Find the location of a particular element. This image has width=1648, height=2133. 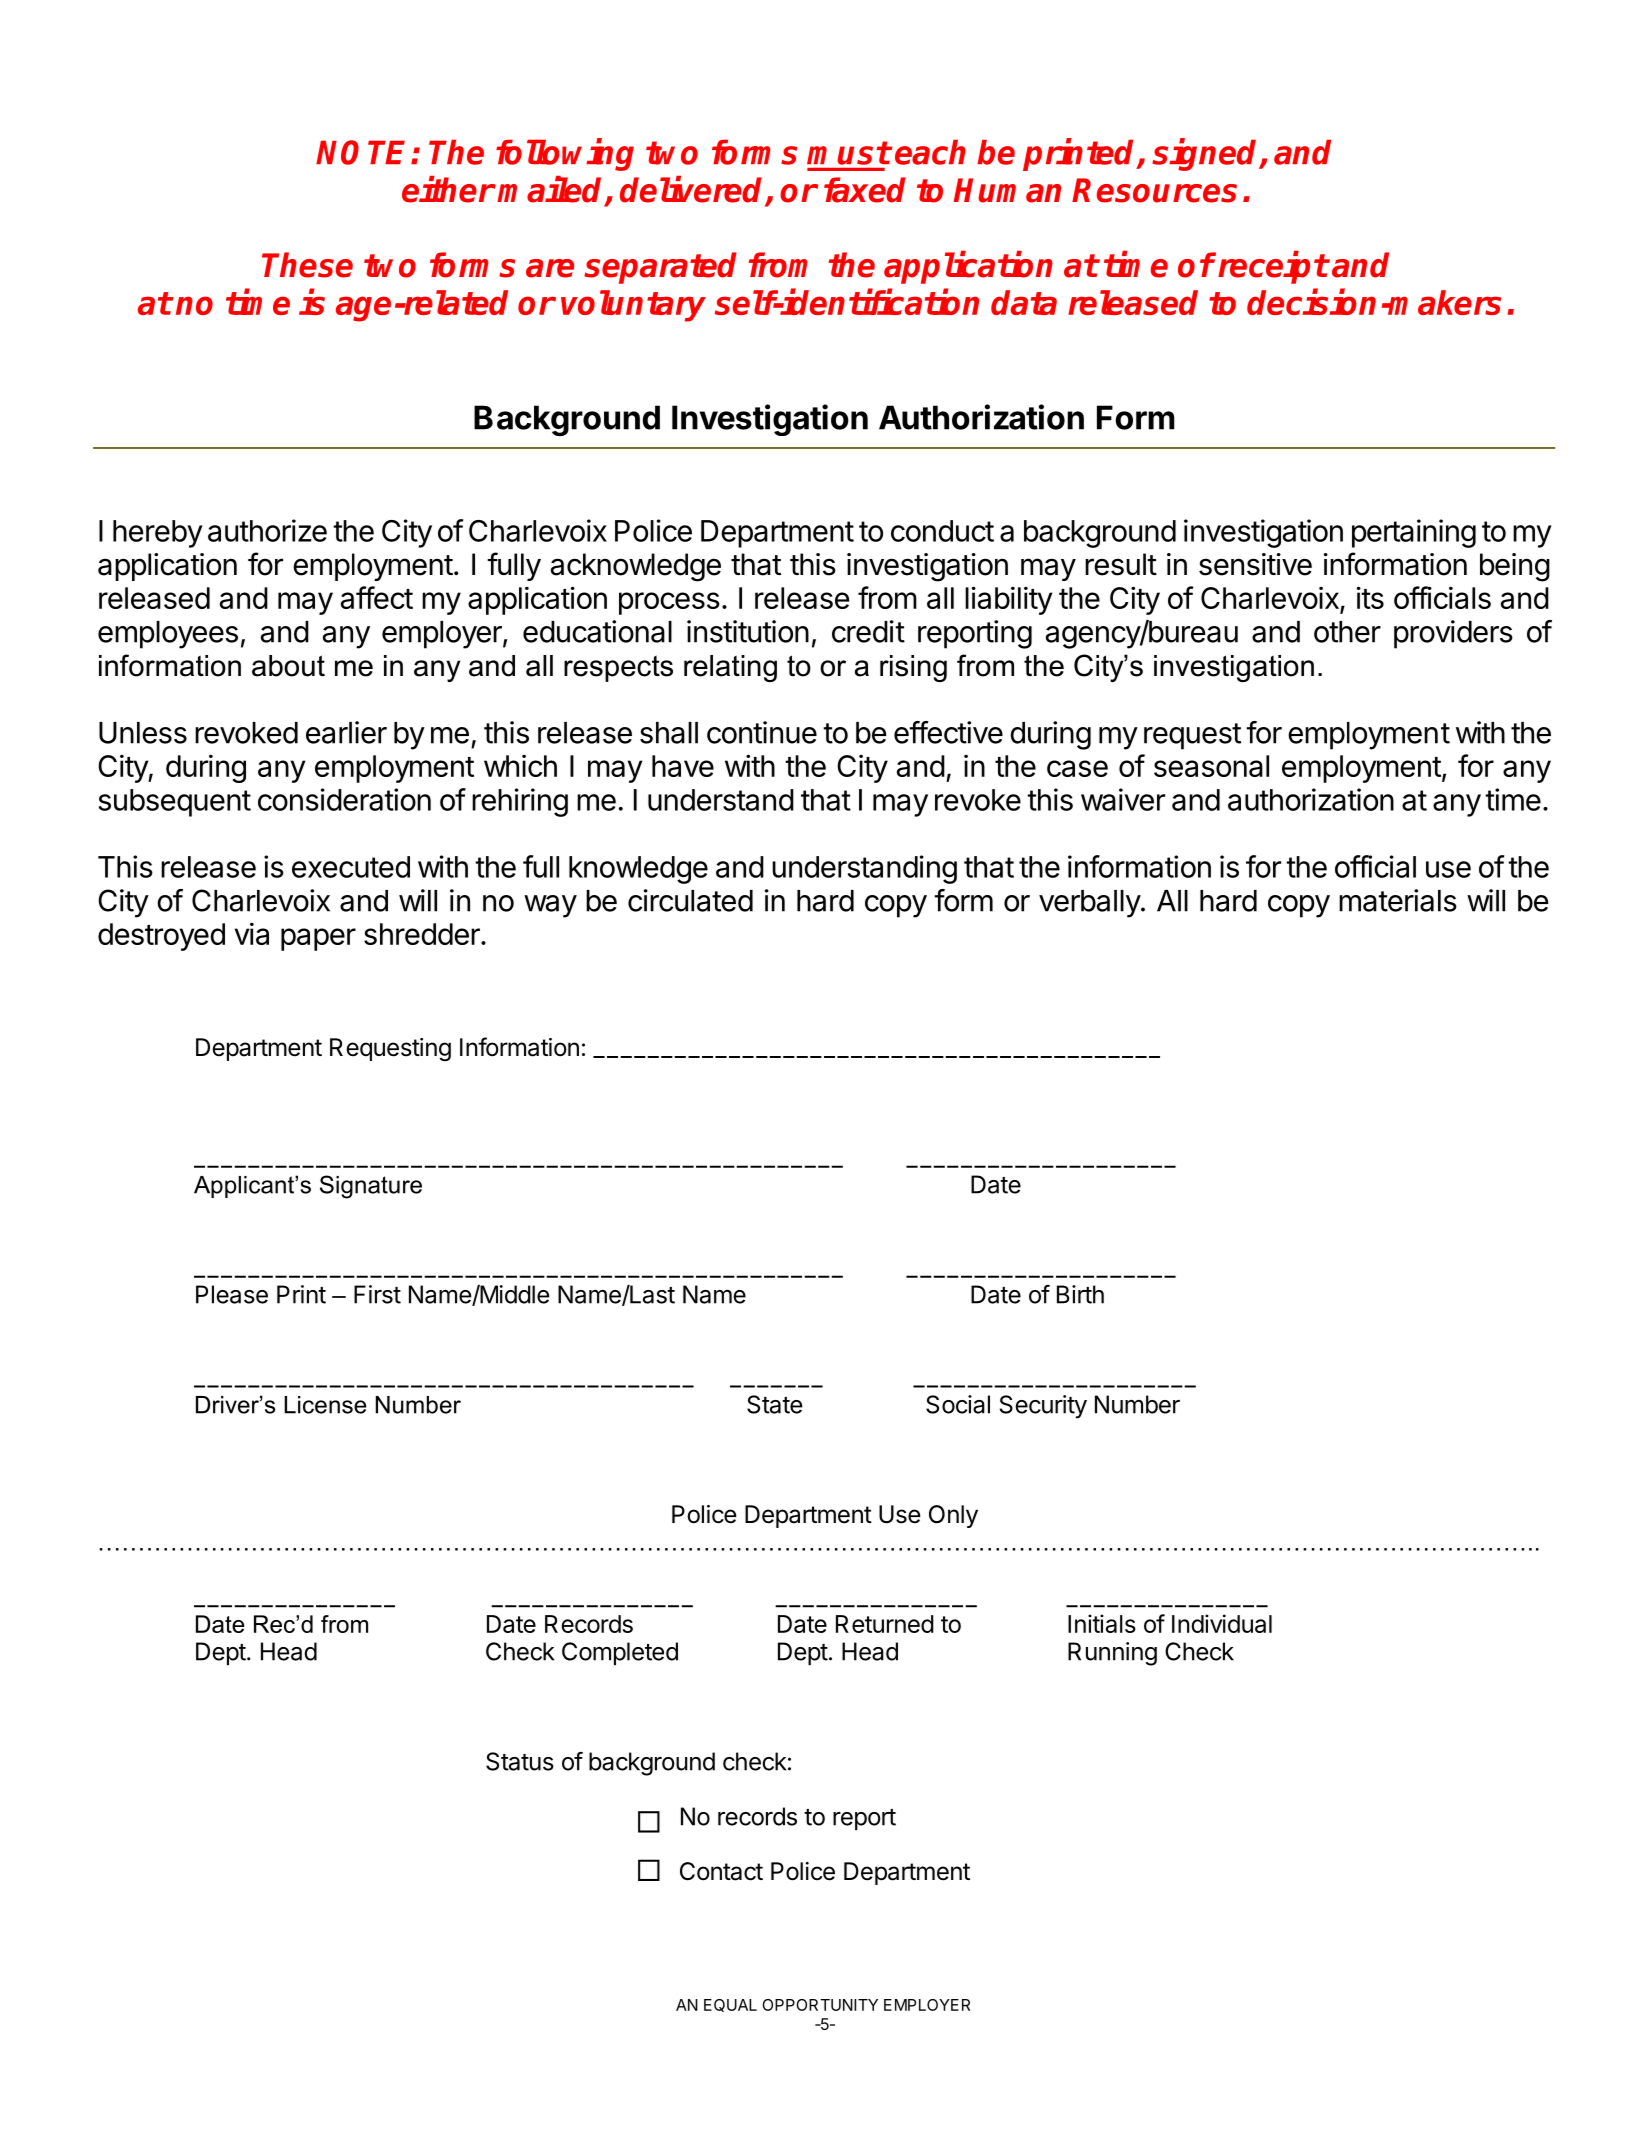

Status is located at coordinates (520, 1761).
